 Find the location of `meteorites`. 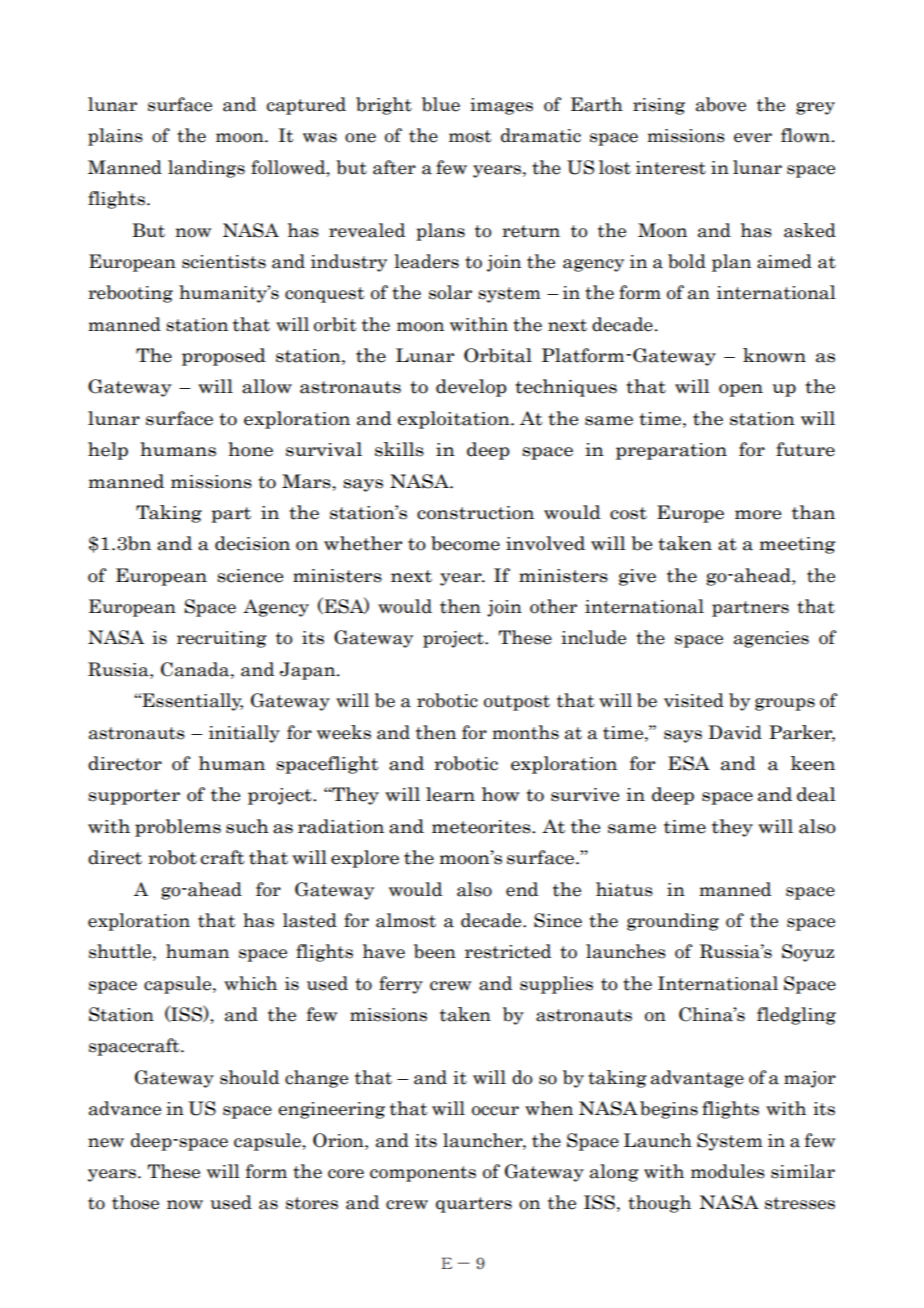

meteorites is located at coordinates (482, 827).
